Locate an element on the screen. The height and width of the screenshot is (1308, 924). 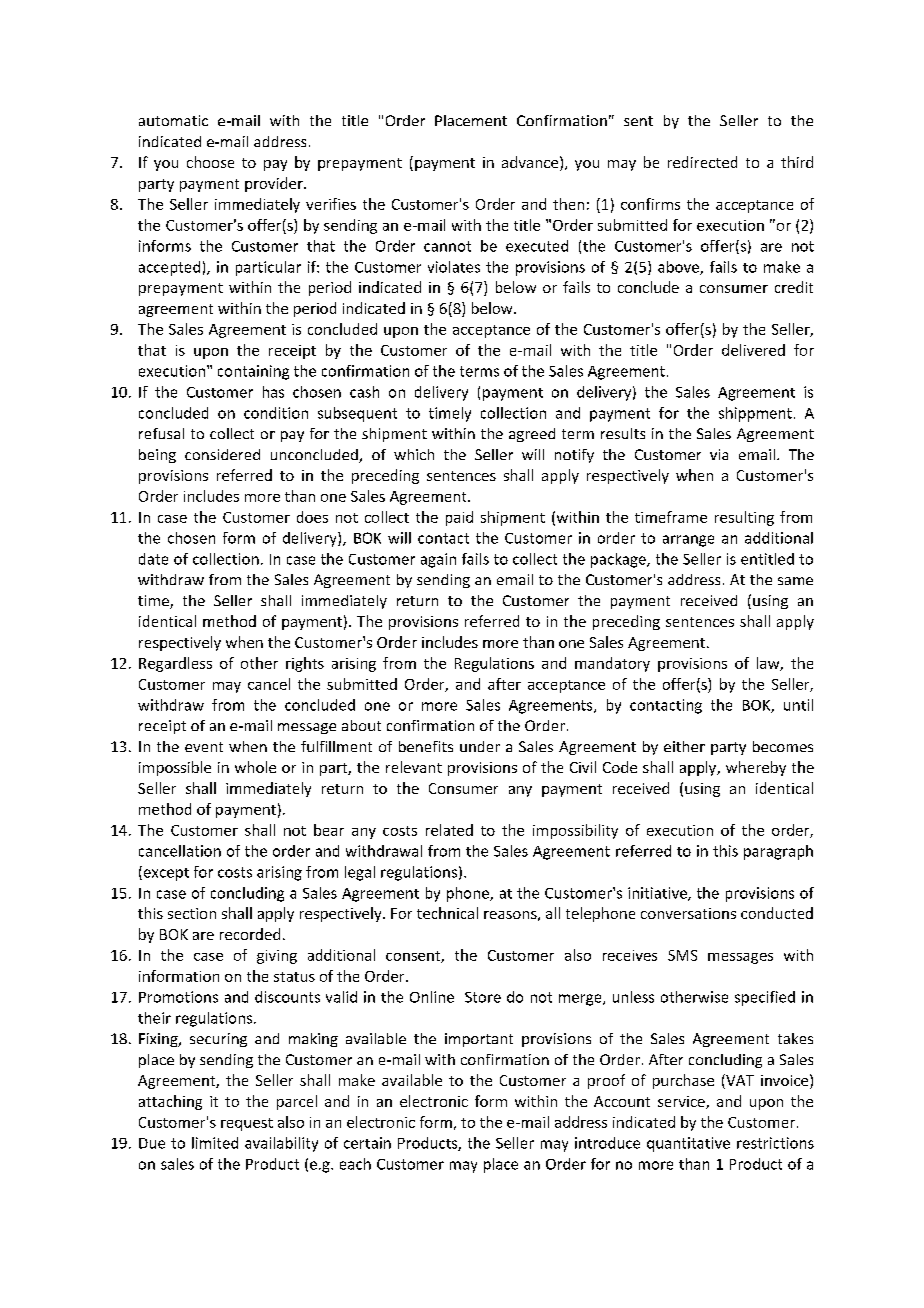
limited is located at coordinates (215, 1143).
